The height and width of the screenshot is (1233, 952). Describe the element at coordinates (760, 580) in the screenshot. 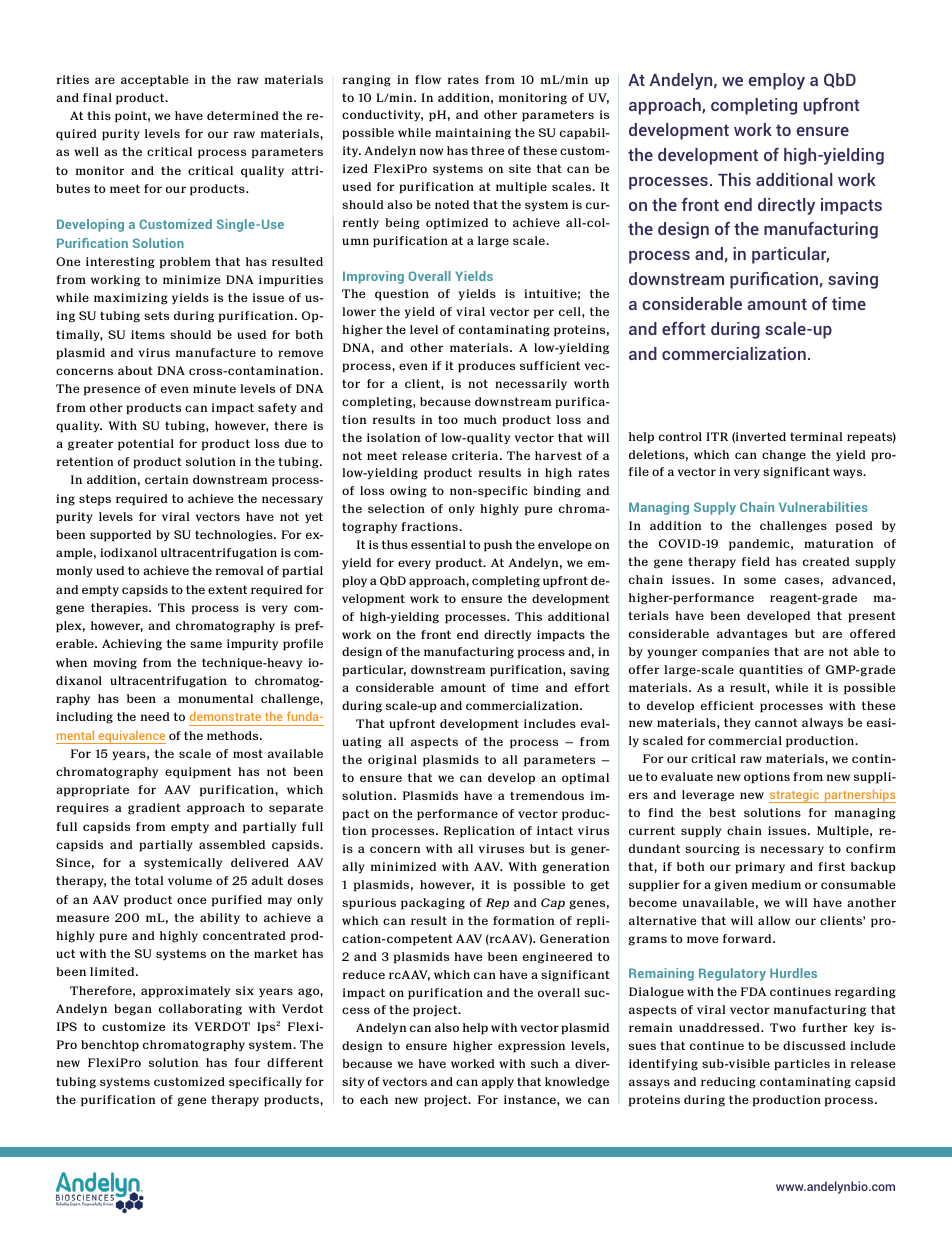

I see `some` at that location.
